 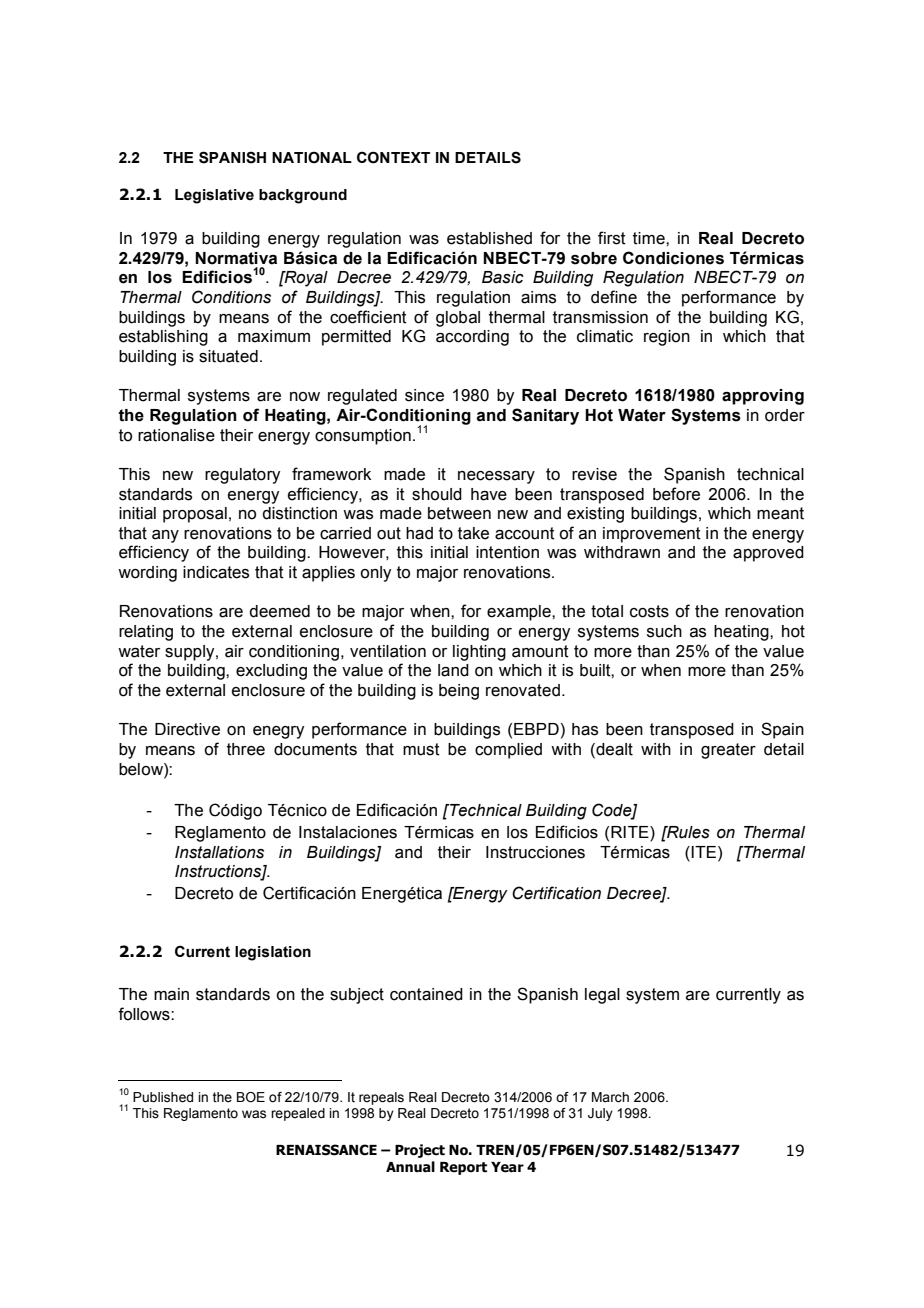 What do you see at coordinates (251, 1097) in the document?
I see `BOE` at bounding box center [251, 1097].
